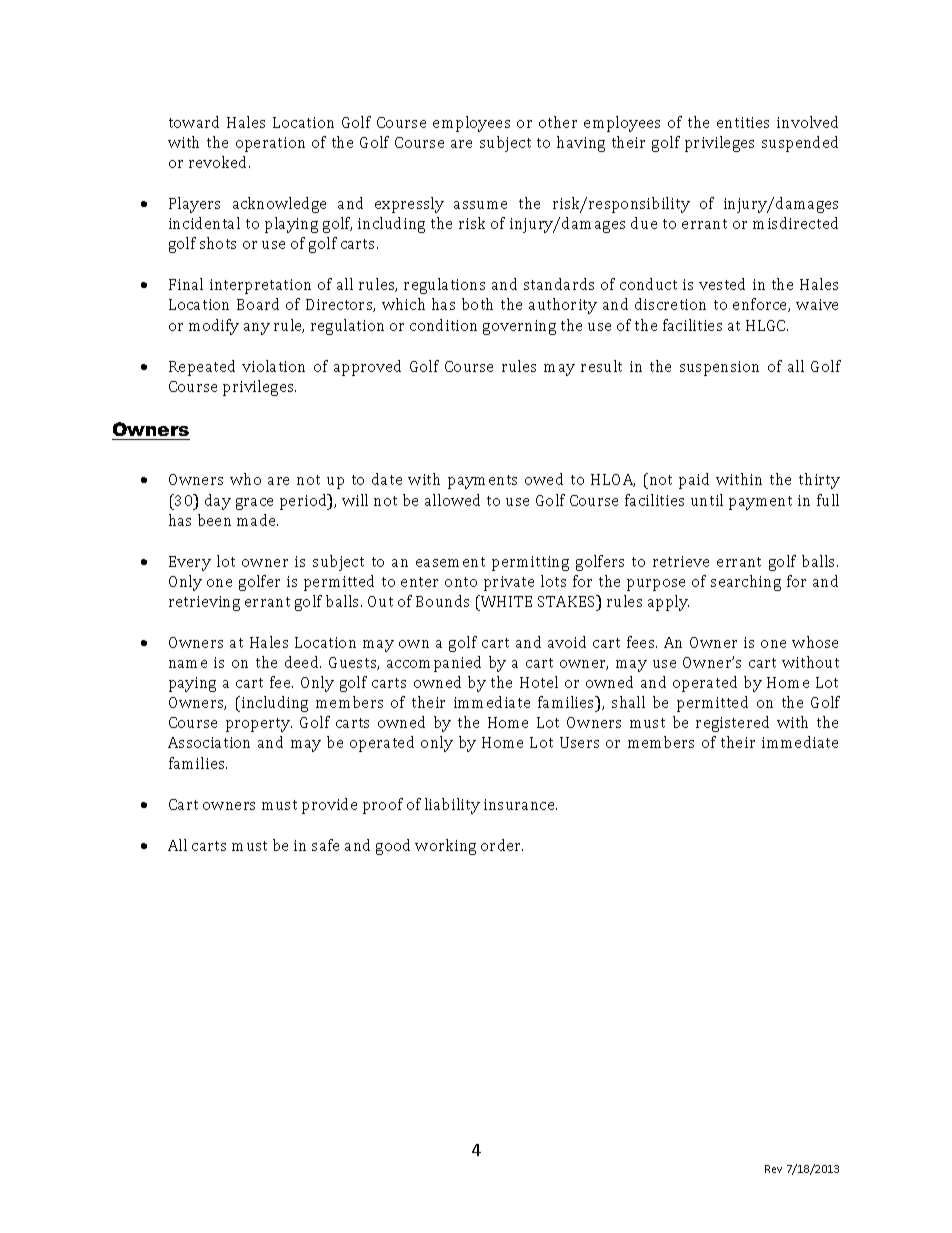 The image size is (952, 1233). Describe the element at coordinates (746, 583) in the page. I see `searching` at that location.
